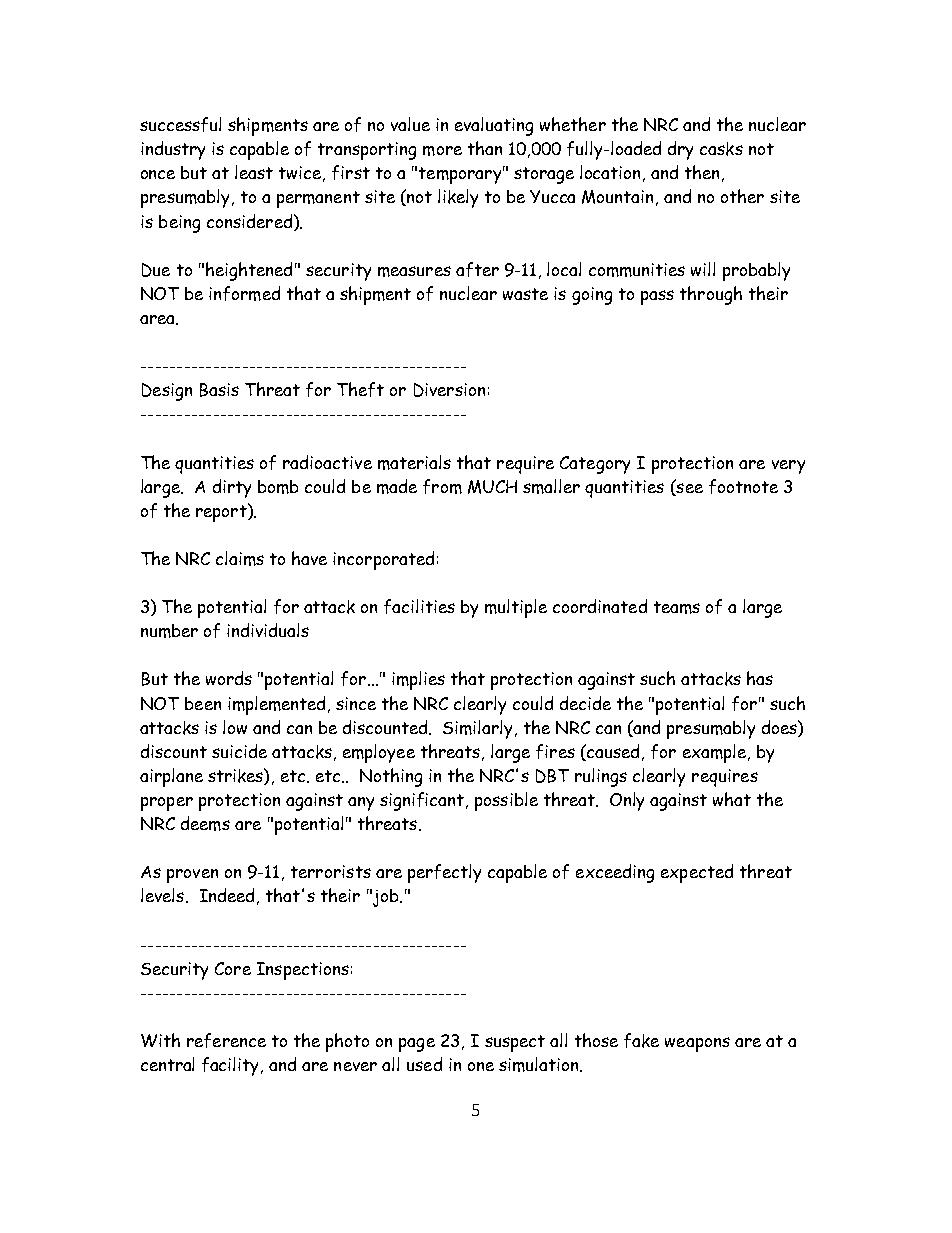  I want to click on expected, so click(697, 873).
